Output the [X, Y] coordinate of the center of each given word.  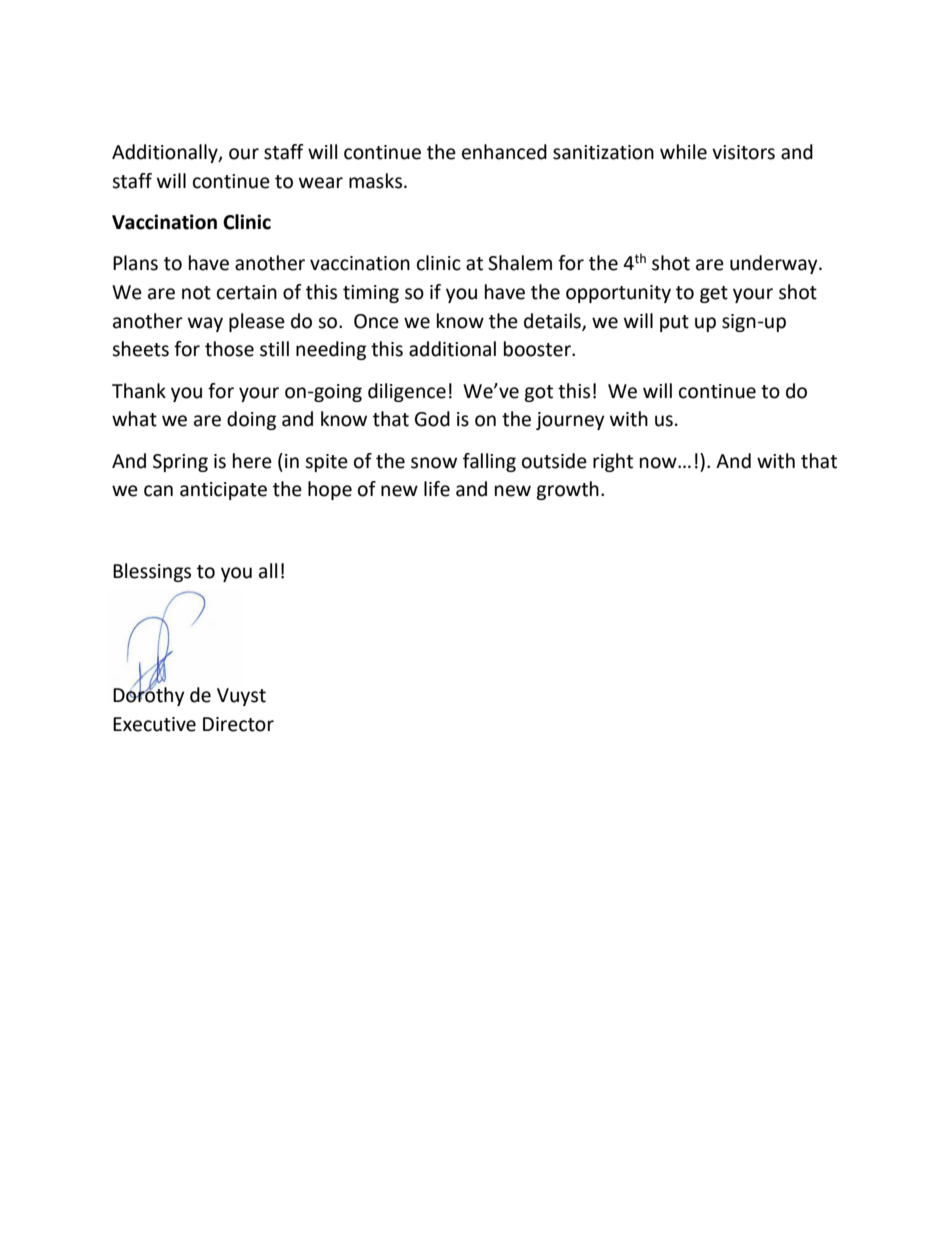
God [432, 419]
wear [321, 183]
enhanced [504, 152]
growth [567, 490]
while [683, 152]
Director [238, 724]
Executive [154, 724]
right [613, 462]
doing [251, 420]
